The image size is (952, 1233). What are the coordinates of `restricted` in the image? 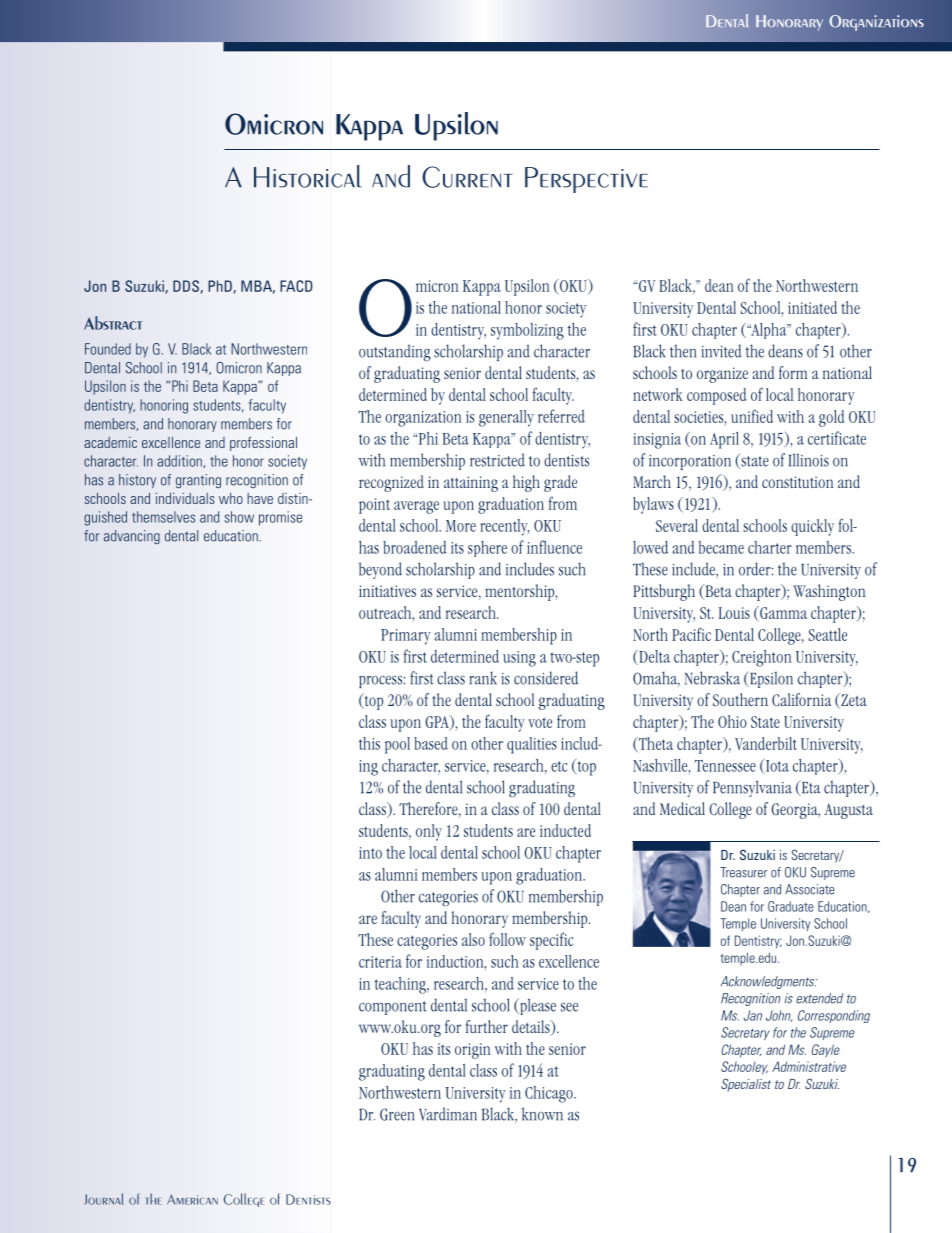 It's located at (497, 460).
